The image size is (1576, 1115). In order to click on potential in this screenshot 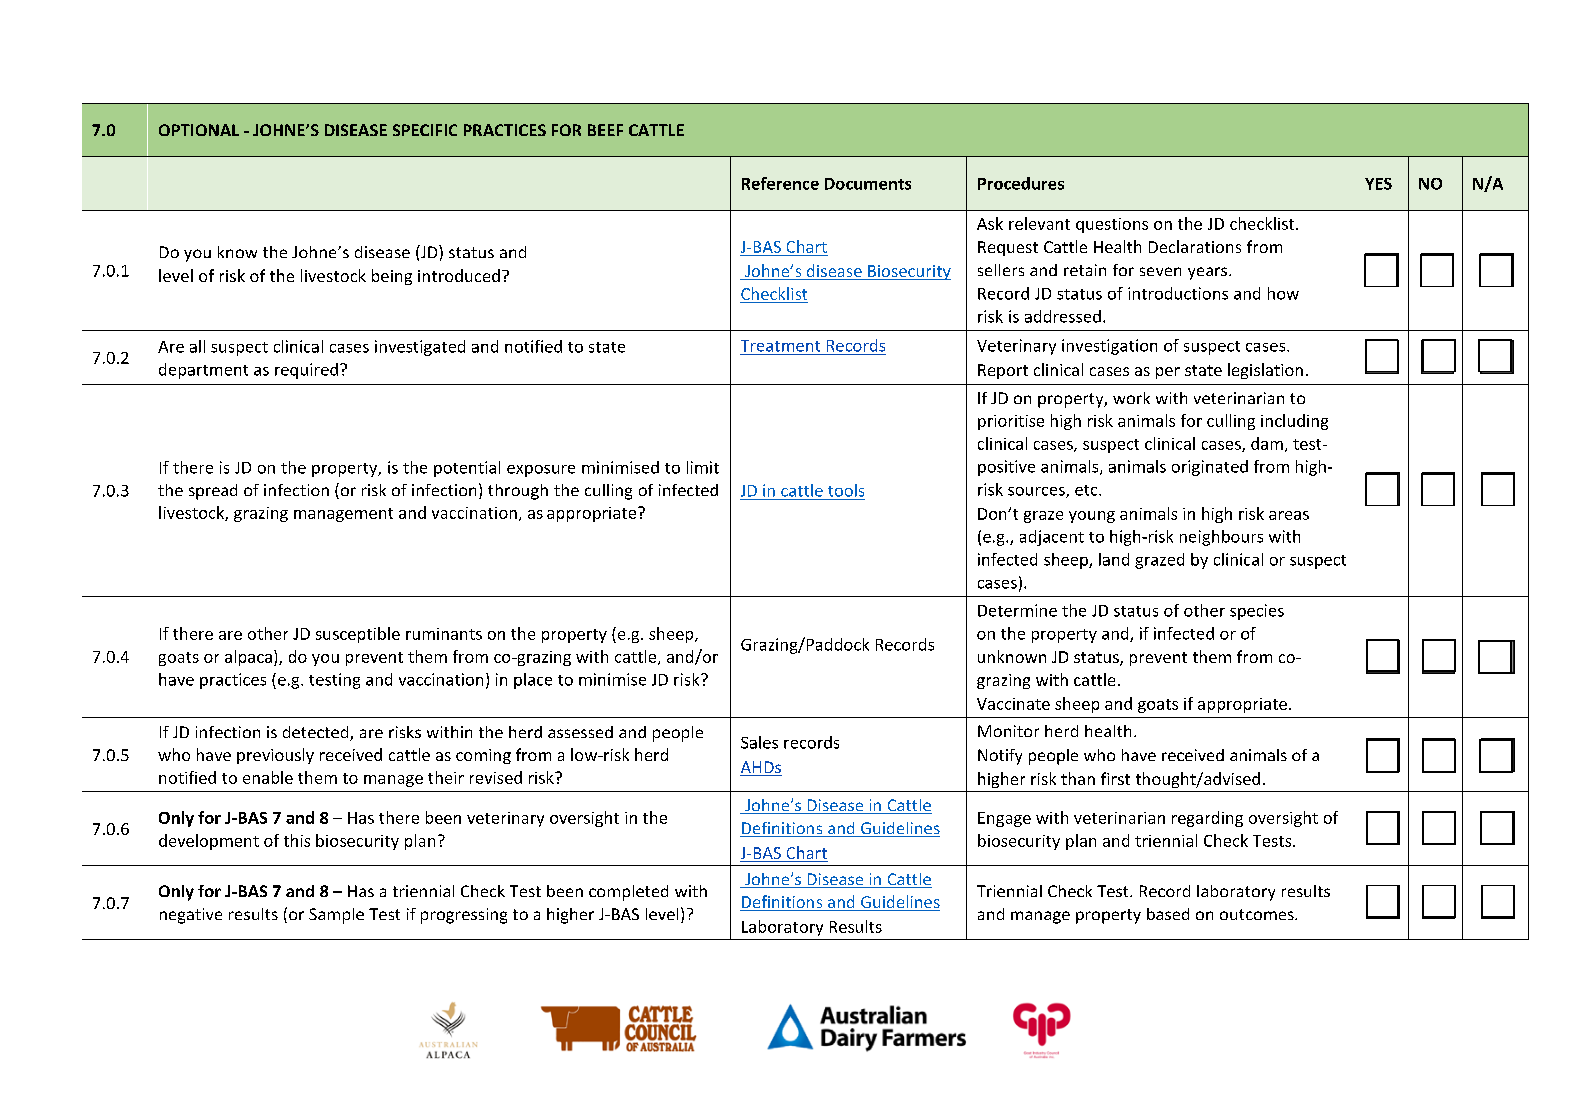, I will do `click(467, 469)`.
